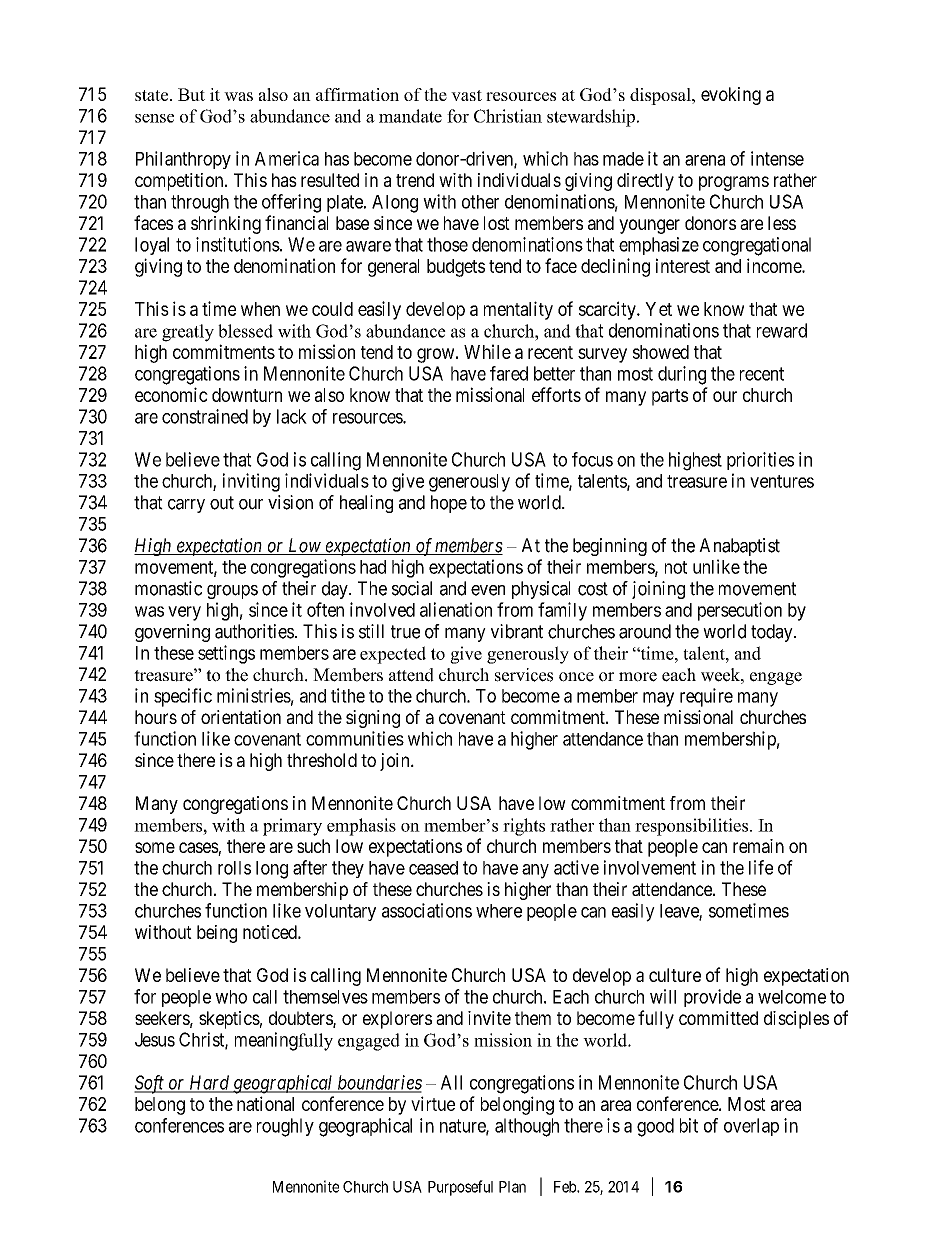  I want to click on But, so click(191, 94).
